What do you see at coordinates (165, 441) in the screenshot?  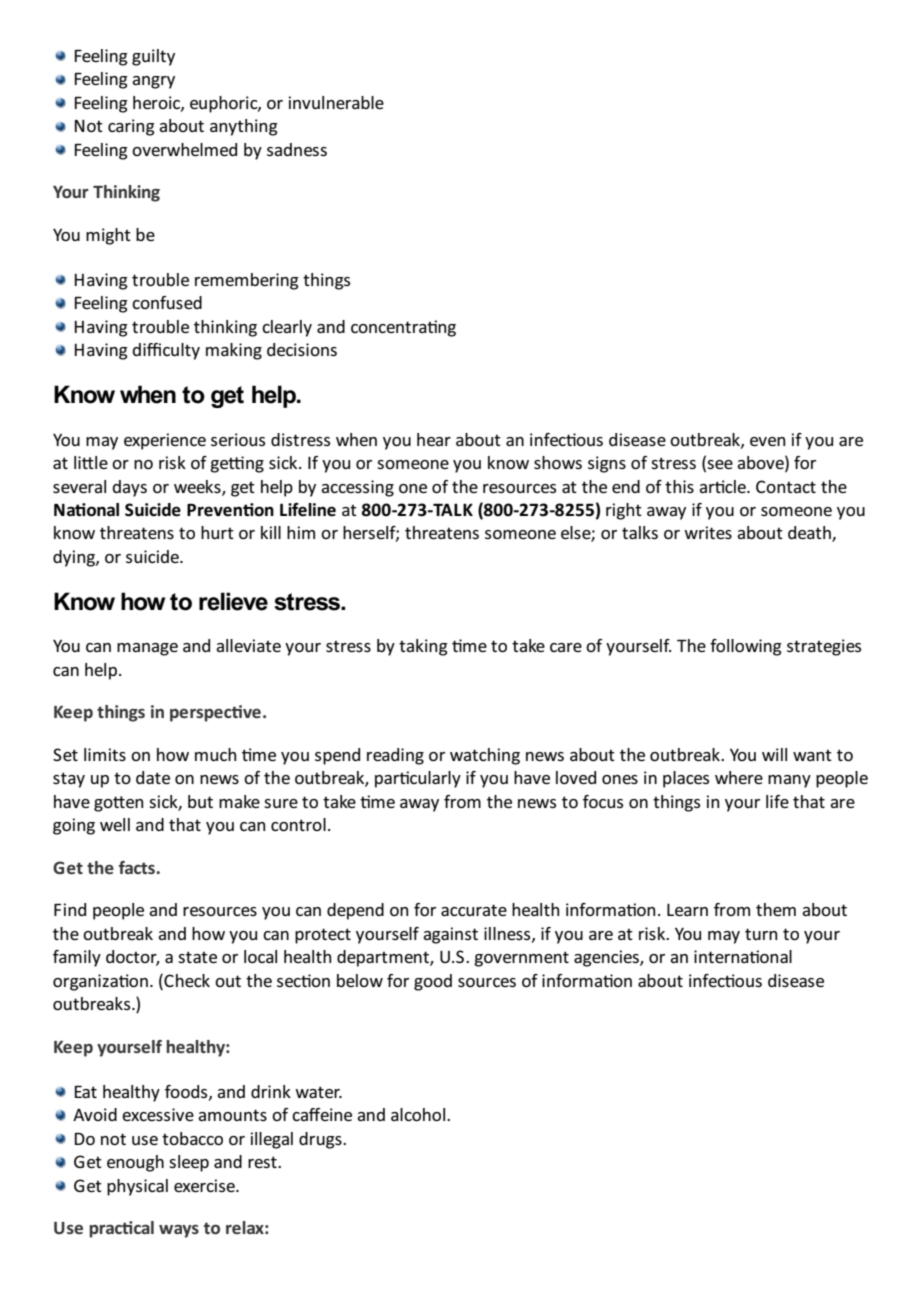 I see `experience` at bounding box center [165, 441].
